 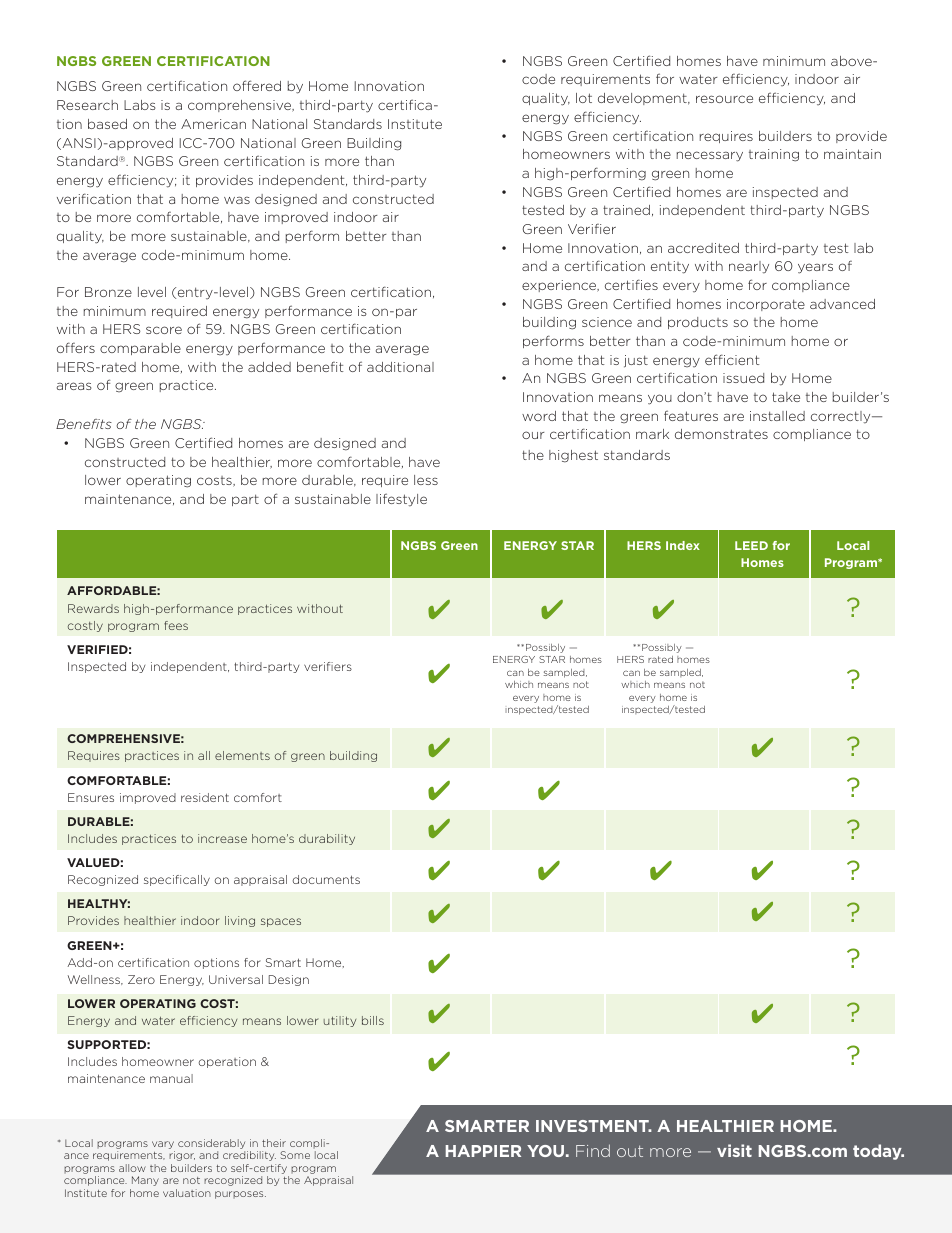 What do you see at coordinates (584, 98) in the page?
I see `lot` at bounding box center [584, 98].
